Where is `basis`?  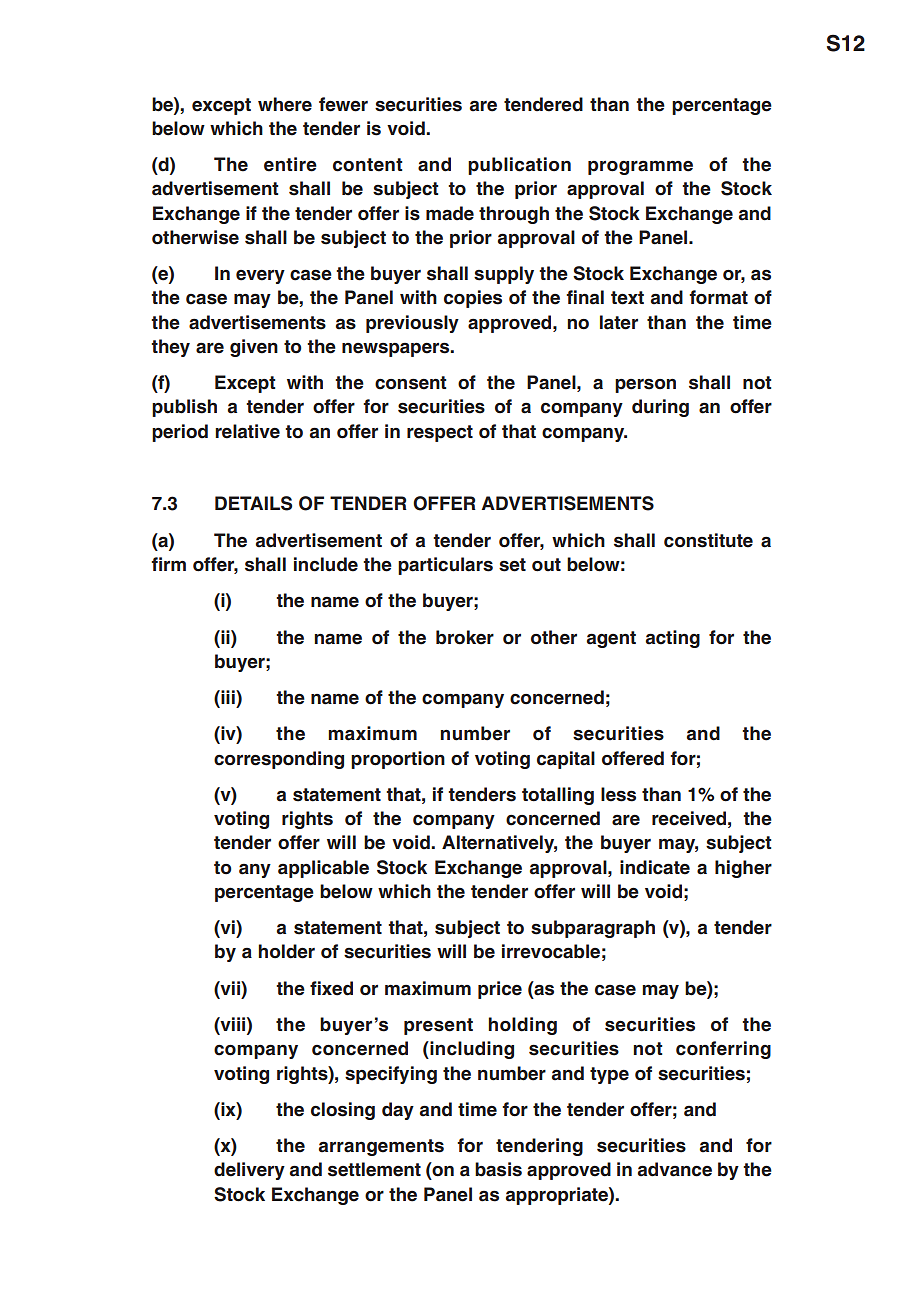
basis is located at coordinates (498, 1169).
